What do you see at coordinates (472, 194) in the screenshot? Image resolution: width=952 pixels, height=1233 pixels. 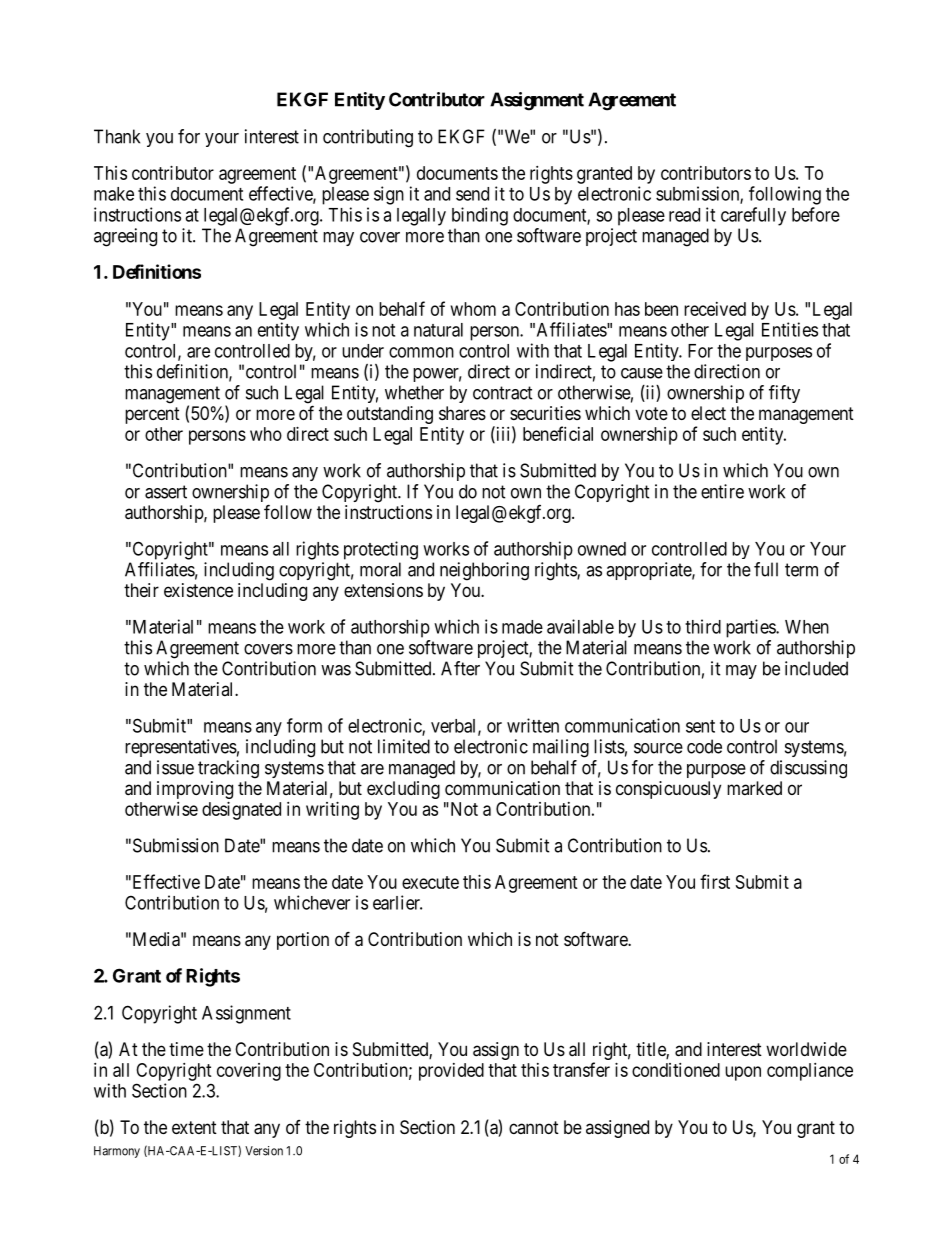 I see `send` at bounding box center [472, 194].
